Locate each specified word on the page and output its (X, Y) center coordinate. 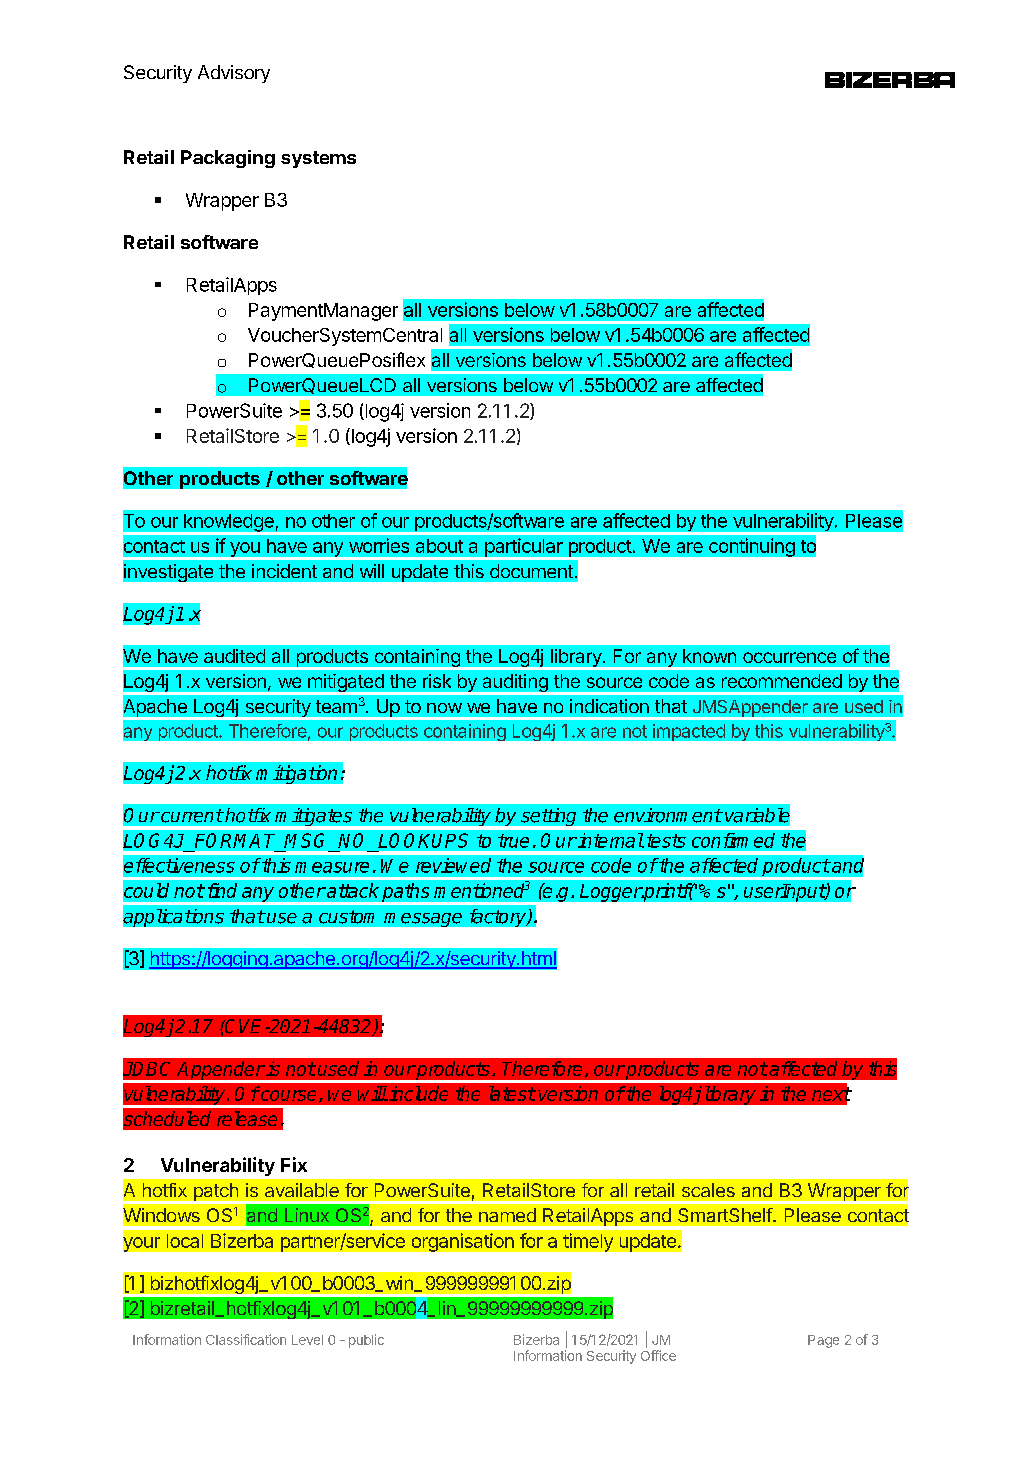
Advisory (234, 74)
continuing (752, 547)
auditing (515, 684)
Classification (246, 1339)
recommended (782, 681)
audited (234, 656)
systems (318, 159)
